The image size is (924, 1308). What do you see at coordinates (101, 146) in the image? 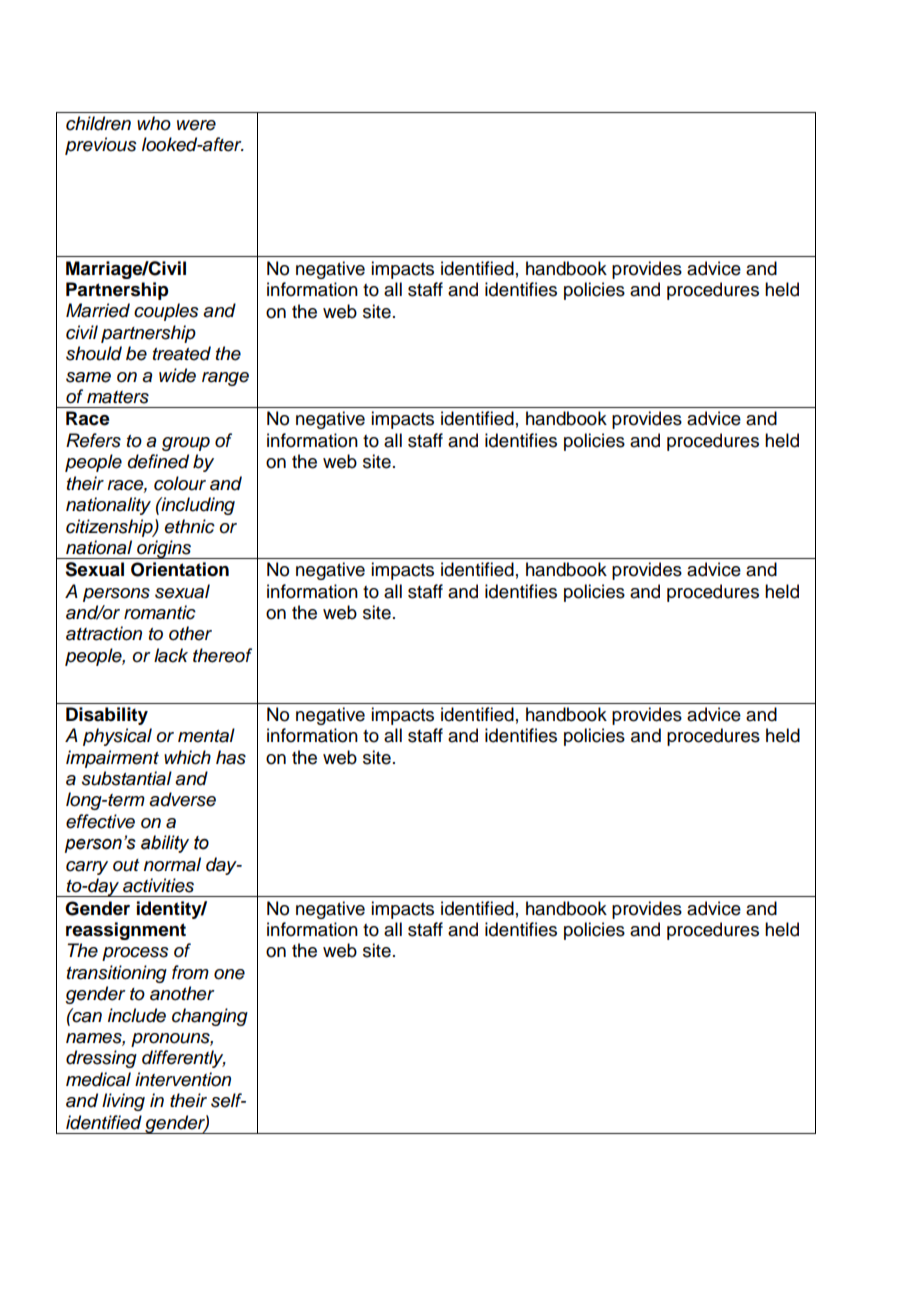
I see `previous` at bounding box center [101, 146].
